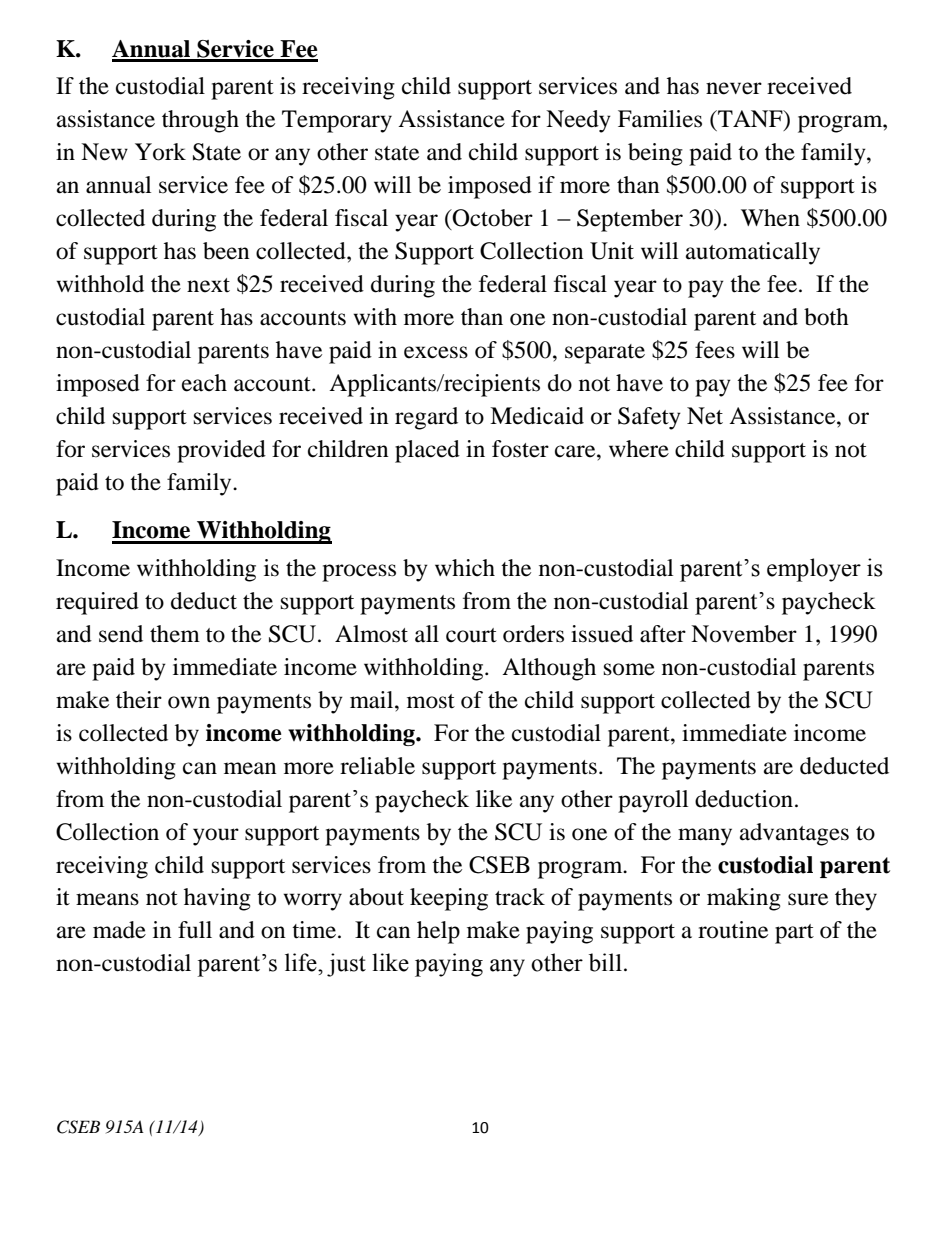  What do you see at coordinates (826, 317) in the document?
I see `both` at bounding box center [826, 317].
